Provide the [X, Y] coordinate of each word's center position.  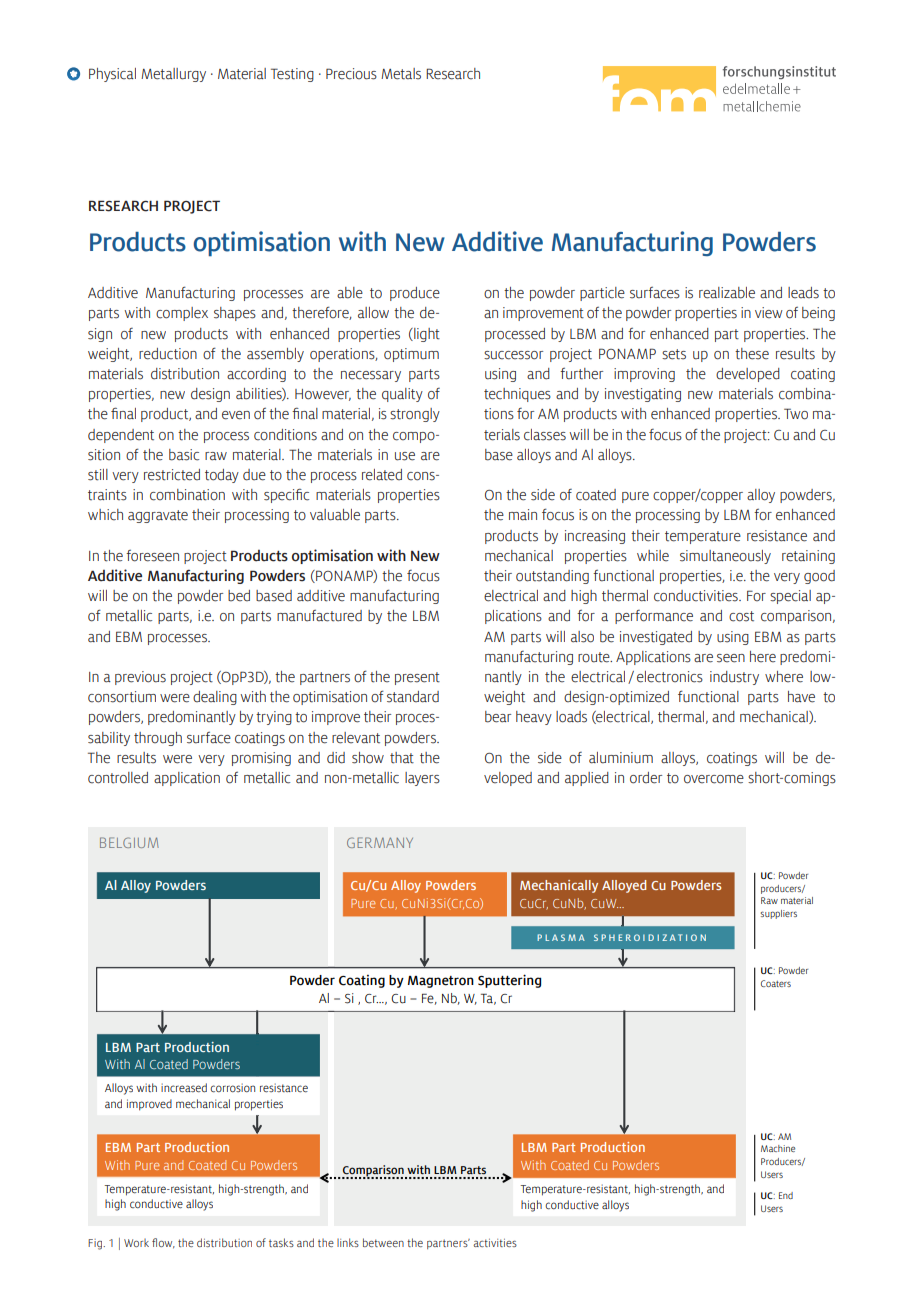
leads [803, 293]
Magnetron [441, 982]
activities [495, 1243]
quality [402, 395]
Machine [778, 1148]
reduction [168, 354]
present [417, 678]
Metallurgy [173, 75]
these [752, 354]
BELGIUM [129, 842]
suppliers [779, 914]
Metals [401, 74]
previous [140, 678]
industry [734, 678]
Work [136, 1243]
